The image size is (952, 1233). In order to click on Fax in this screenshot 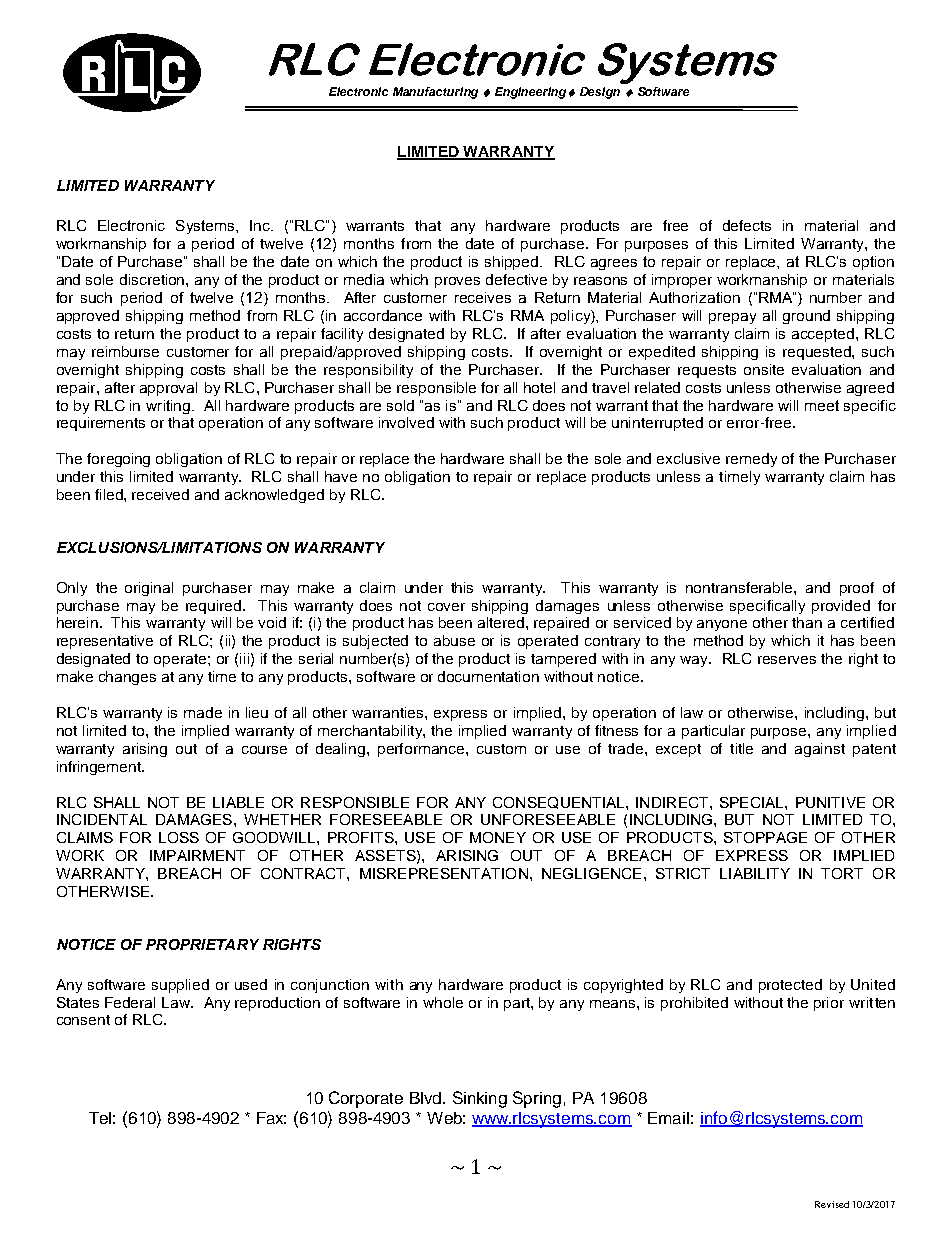, I will do `click(271, 1118)`.
